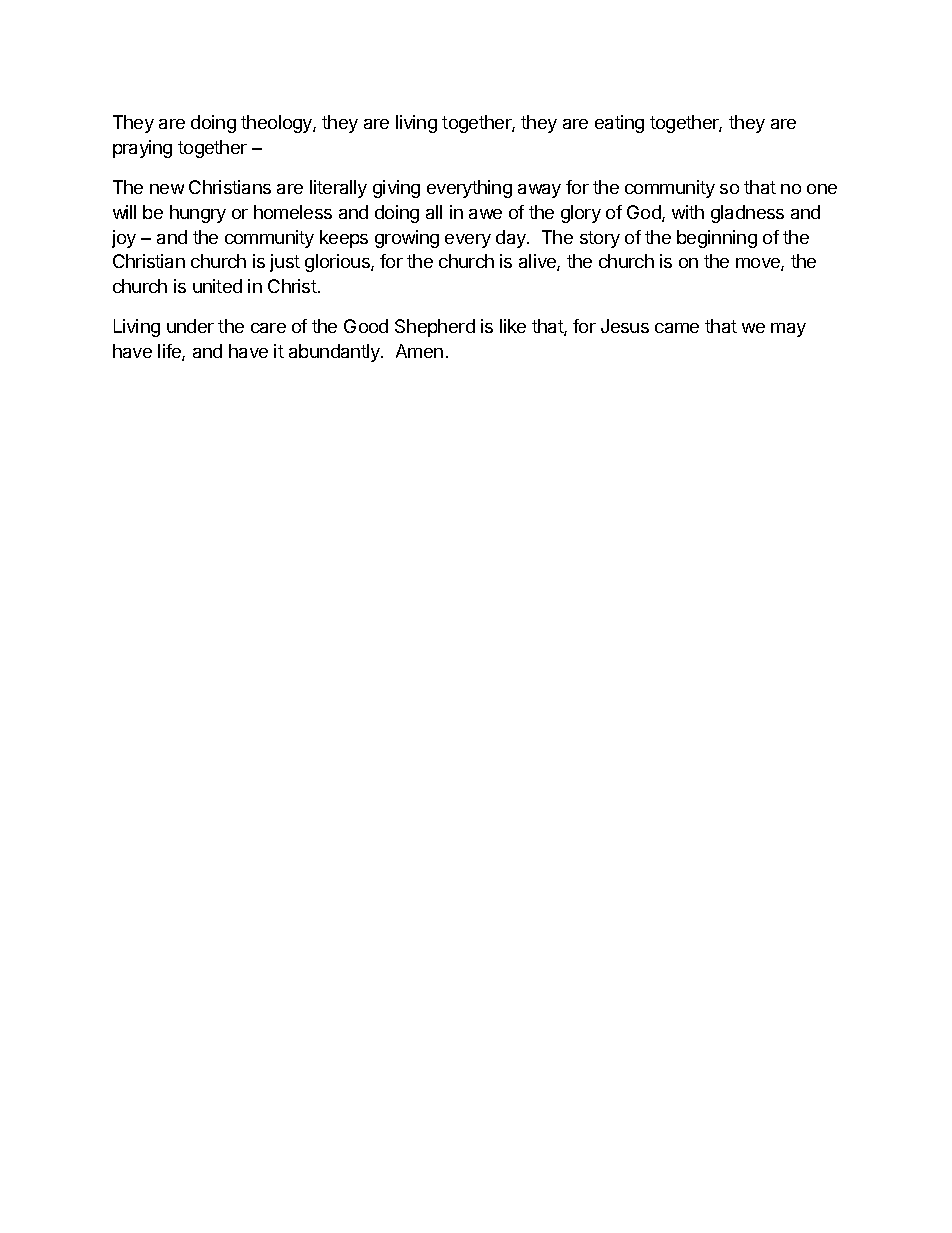 This image has height=1233, width=952. Describe the element at coordinates (198, 214) in the image. I see `hungry` at that location.
